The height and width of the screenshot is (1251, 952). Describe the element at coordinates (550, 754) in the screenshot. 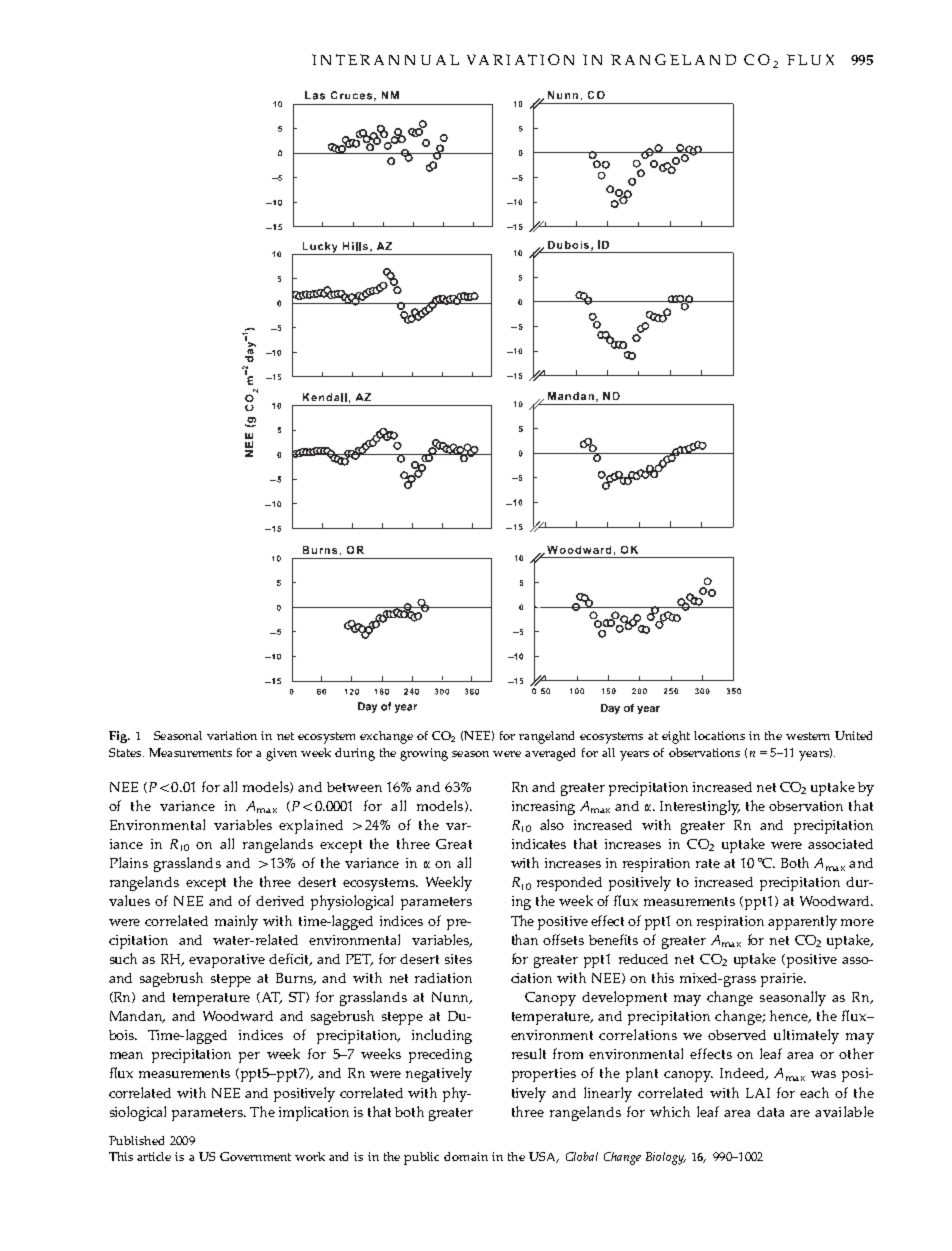

I see `averaged` at that location.
